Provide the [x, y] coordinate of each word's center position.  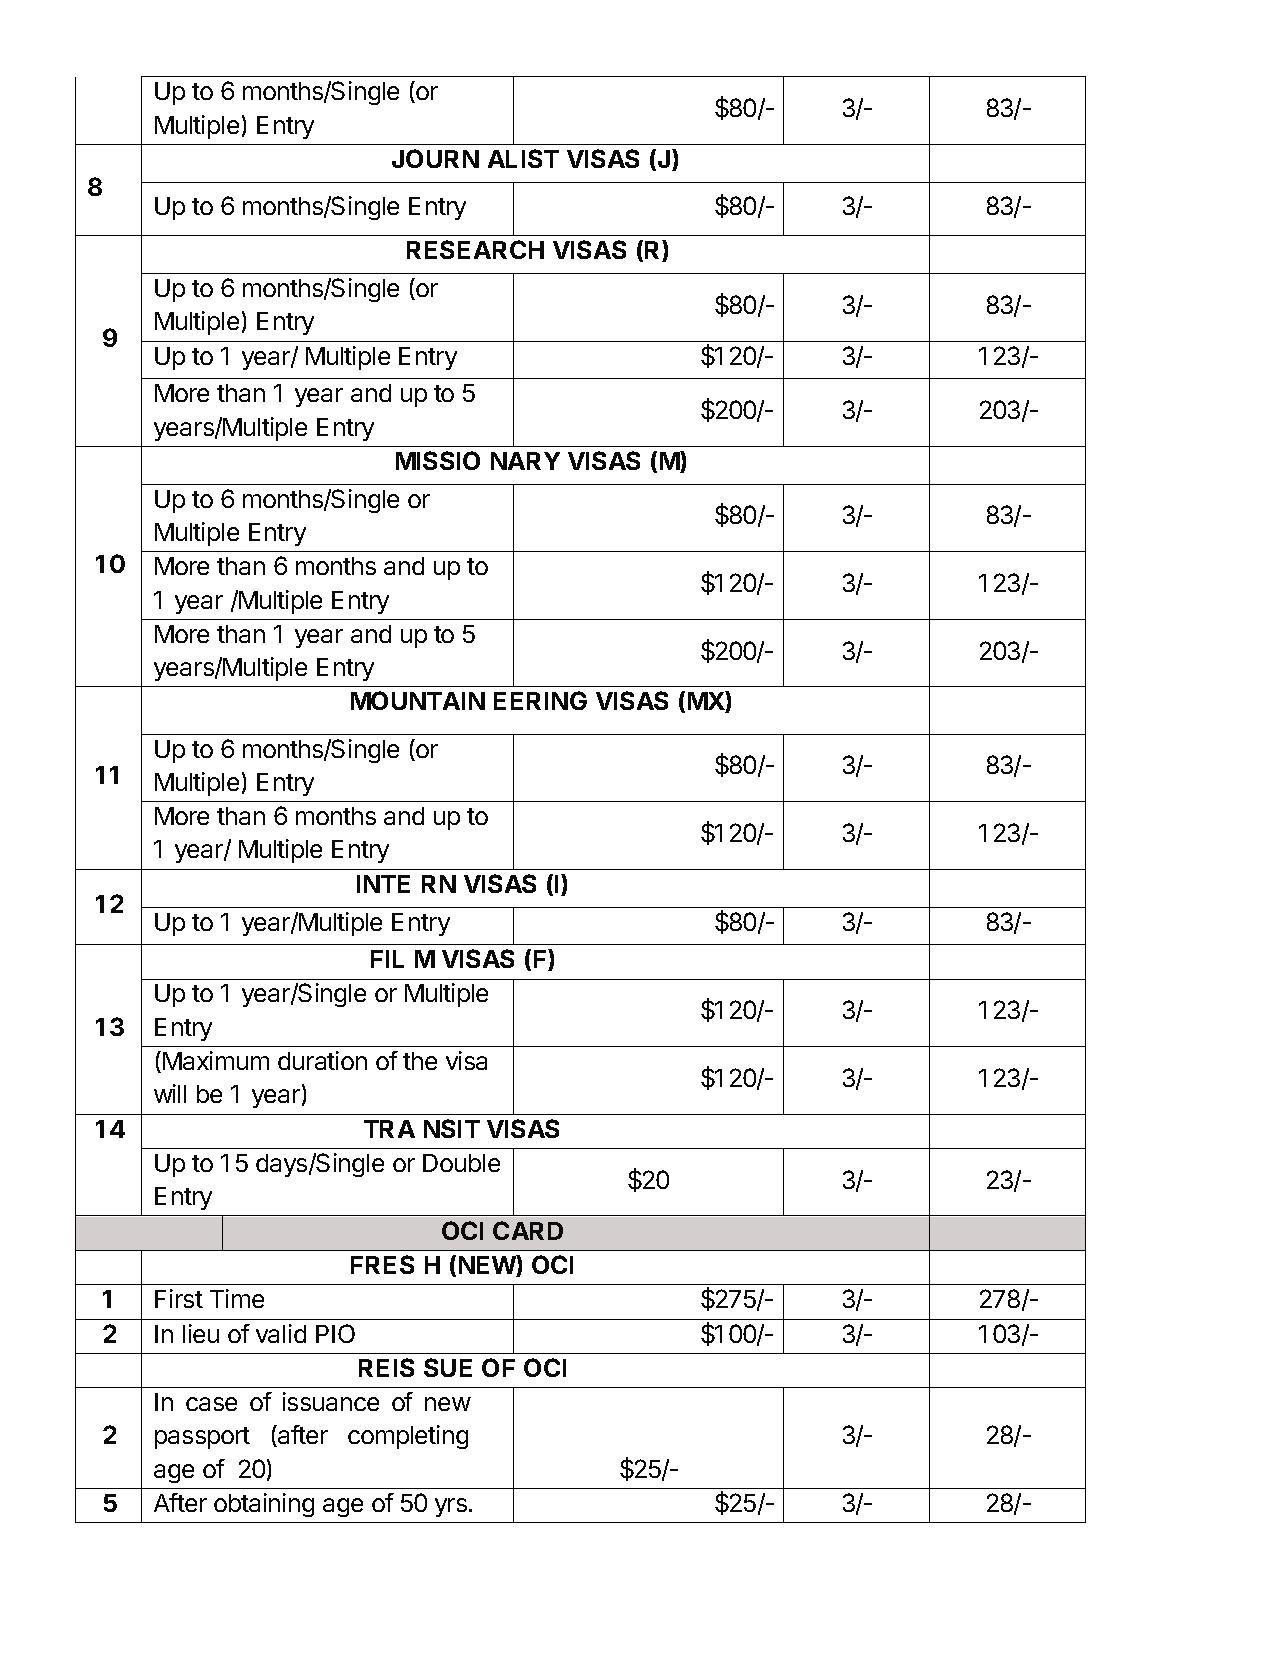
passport [202, 1438]
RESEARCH [475, 249]
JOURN [435, 158]
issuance [331, 1401]
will [170, 1093]
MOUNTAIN [418, 700]
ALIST [523, 158]
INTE [383, 884]
